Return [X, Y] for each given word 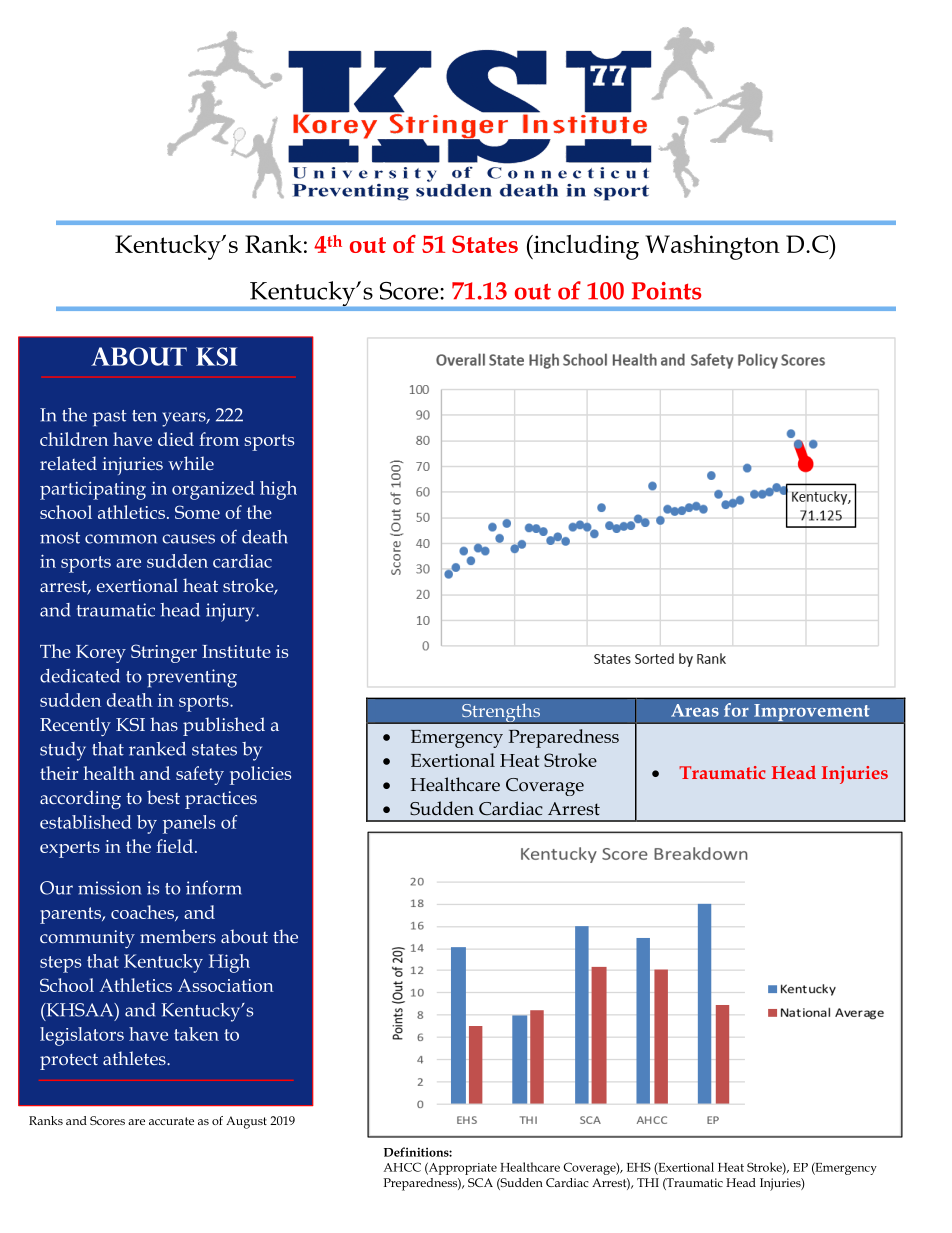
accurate [171, 1121]
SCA [480, 1182]
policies [260, 775]
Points [666, 291]
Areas [695, 710]
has [164, 724]
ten [144, 416]
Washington [712, 247]
